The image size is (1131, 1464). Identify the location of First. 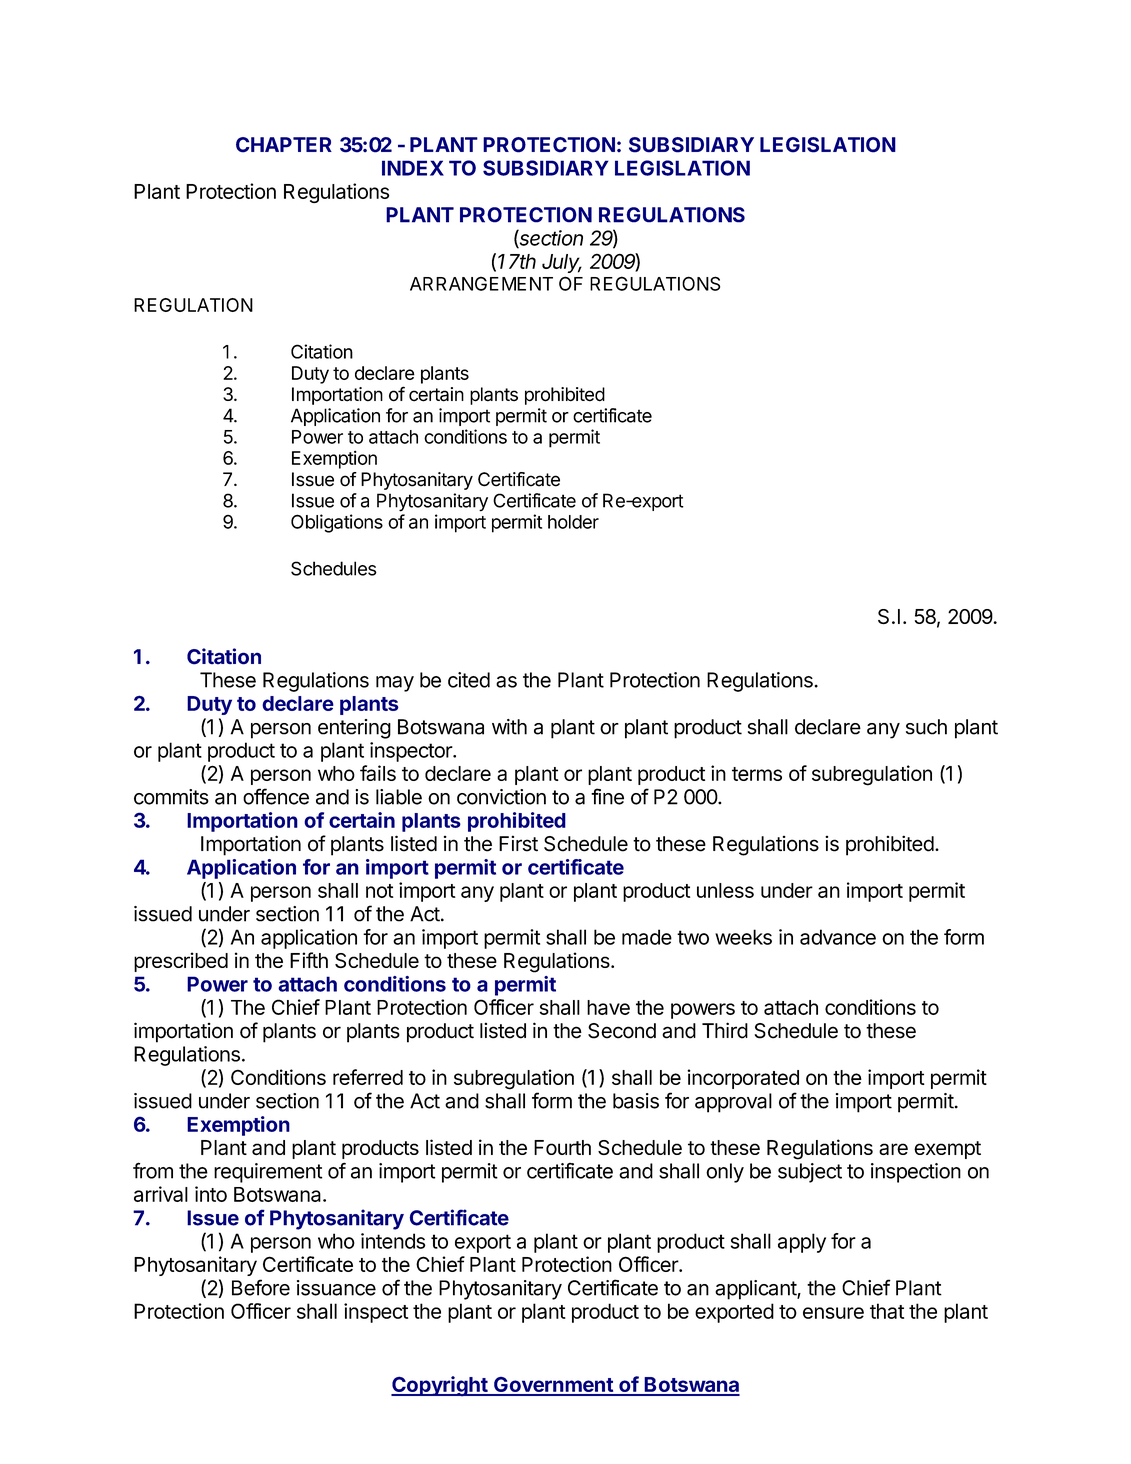
(518, 843).
